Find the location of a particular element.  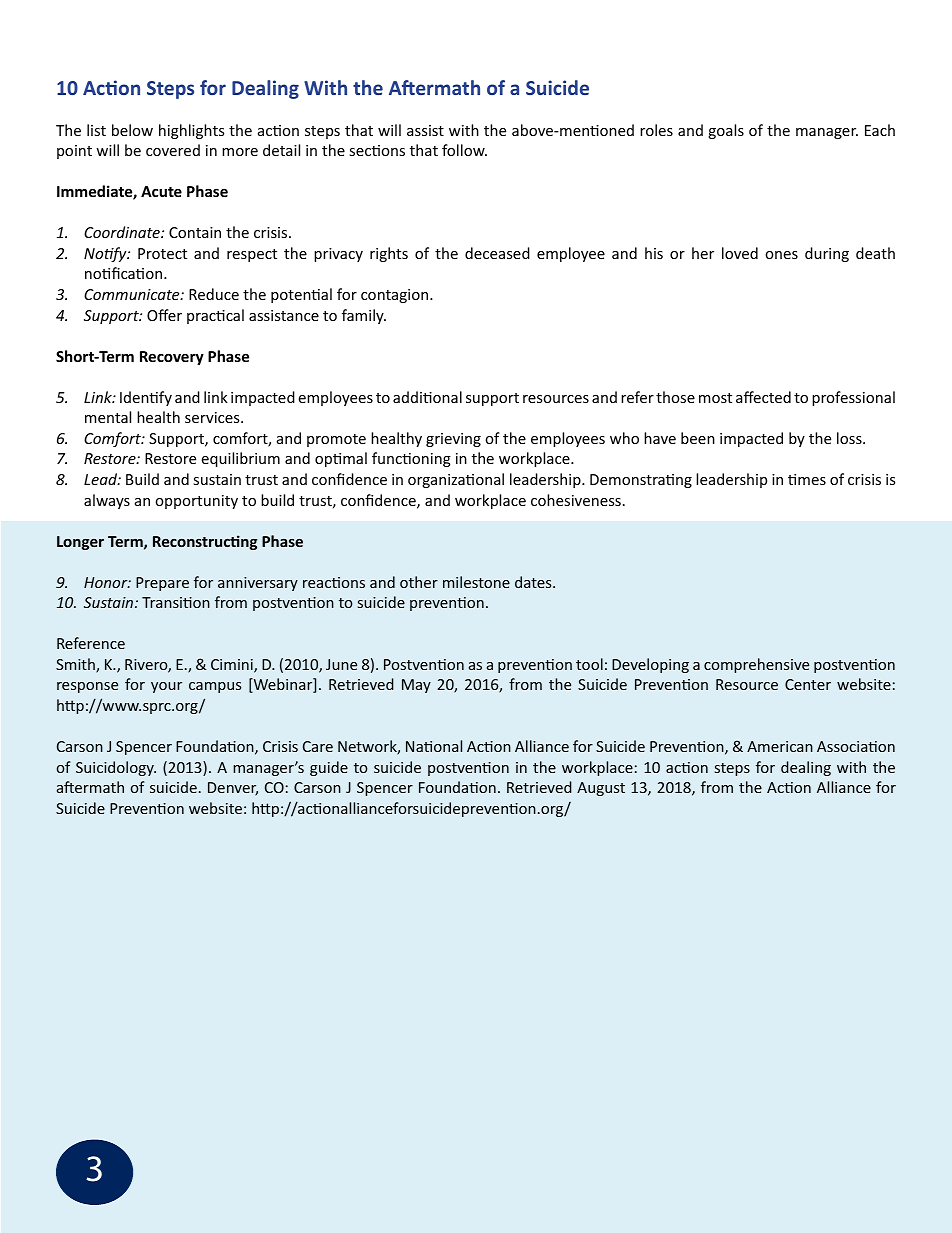

grieving is located at coordinates (453, 440).
